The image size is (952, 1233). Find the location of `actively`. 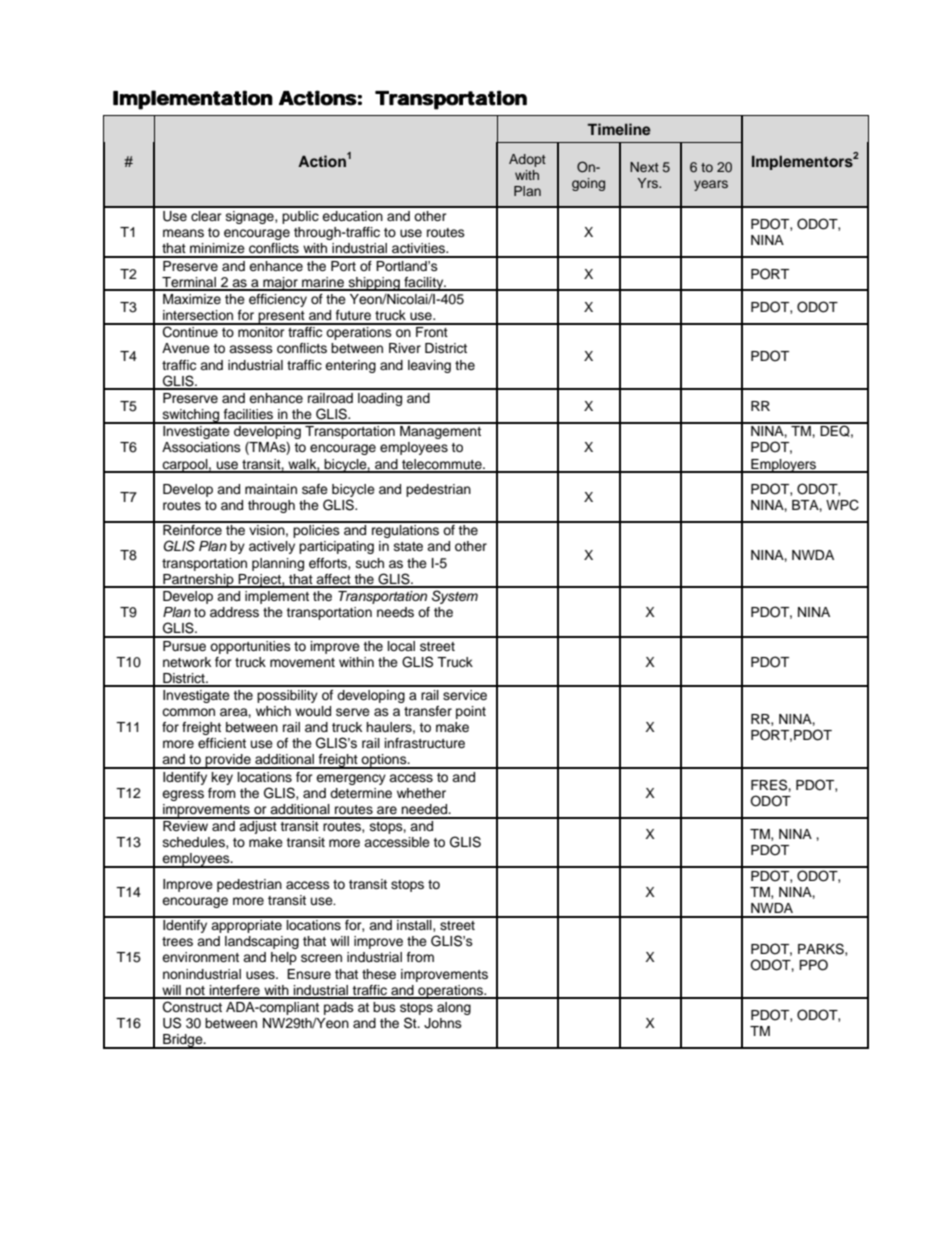

actively is located at coordinates (272, 547).
